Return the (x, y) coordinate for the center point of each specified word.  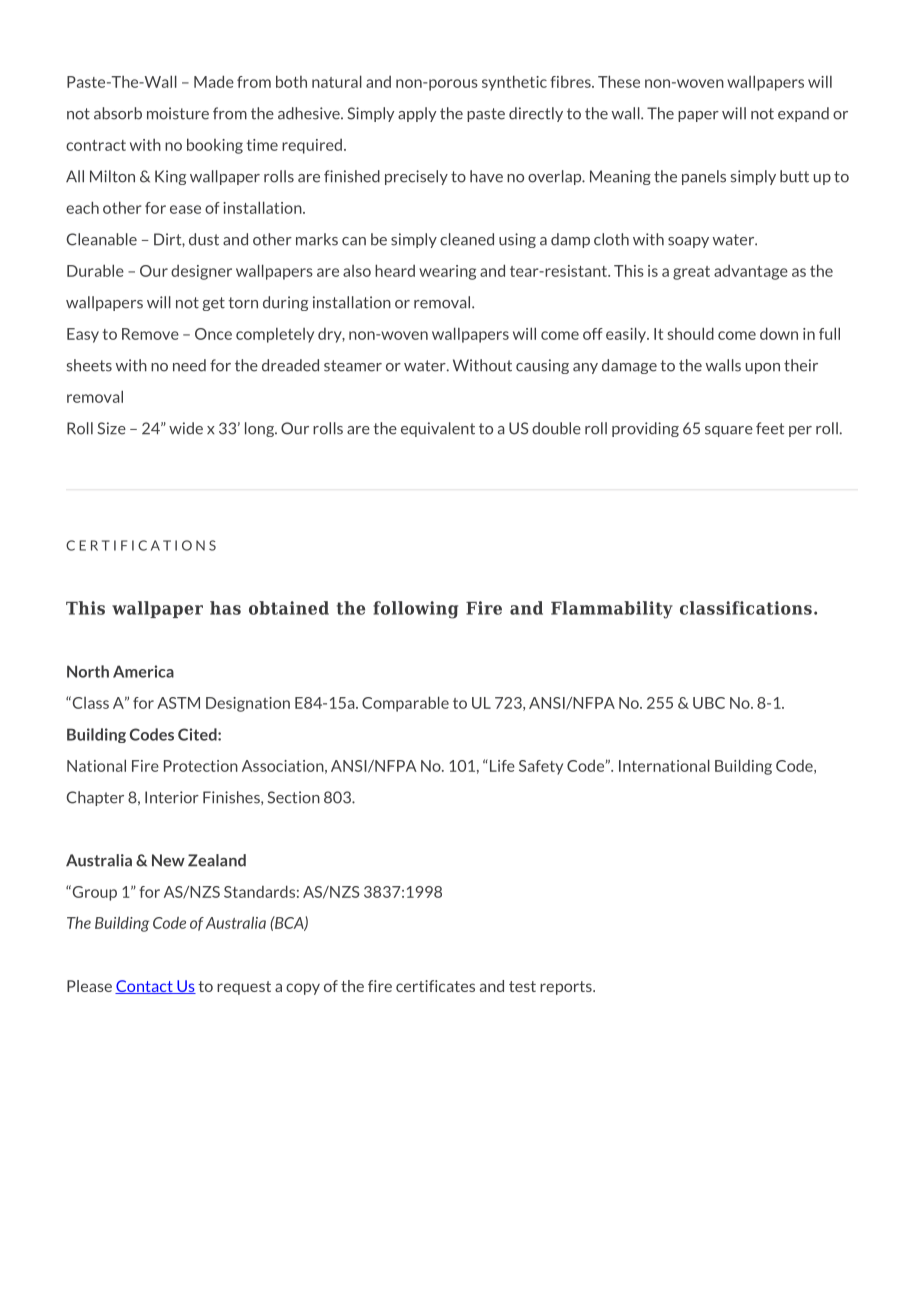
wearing (447, 272)
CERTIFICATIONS (141, 545)
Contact (145, 987)
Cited (198, 734)
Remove (150, 334)
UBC (709, 703)
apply (417, 114)
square (729, 431)
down (779, 333)
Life (502, 766)
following (415, 610)
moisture (178, 113)
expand (803, 114)
